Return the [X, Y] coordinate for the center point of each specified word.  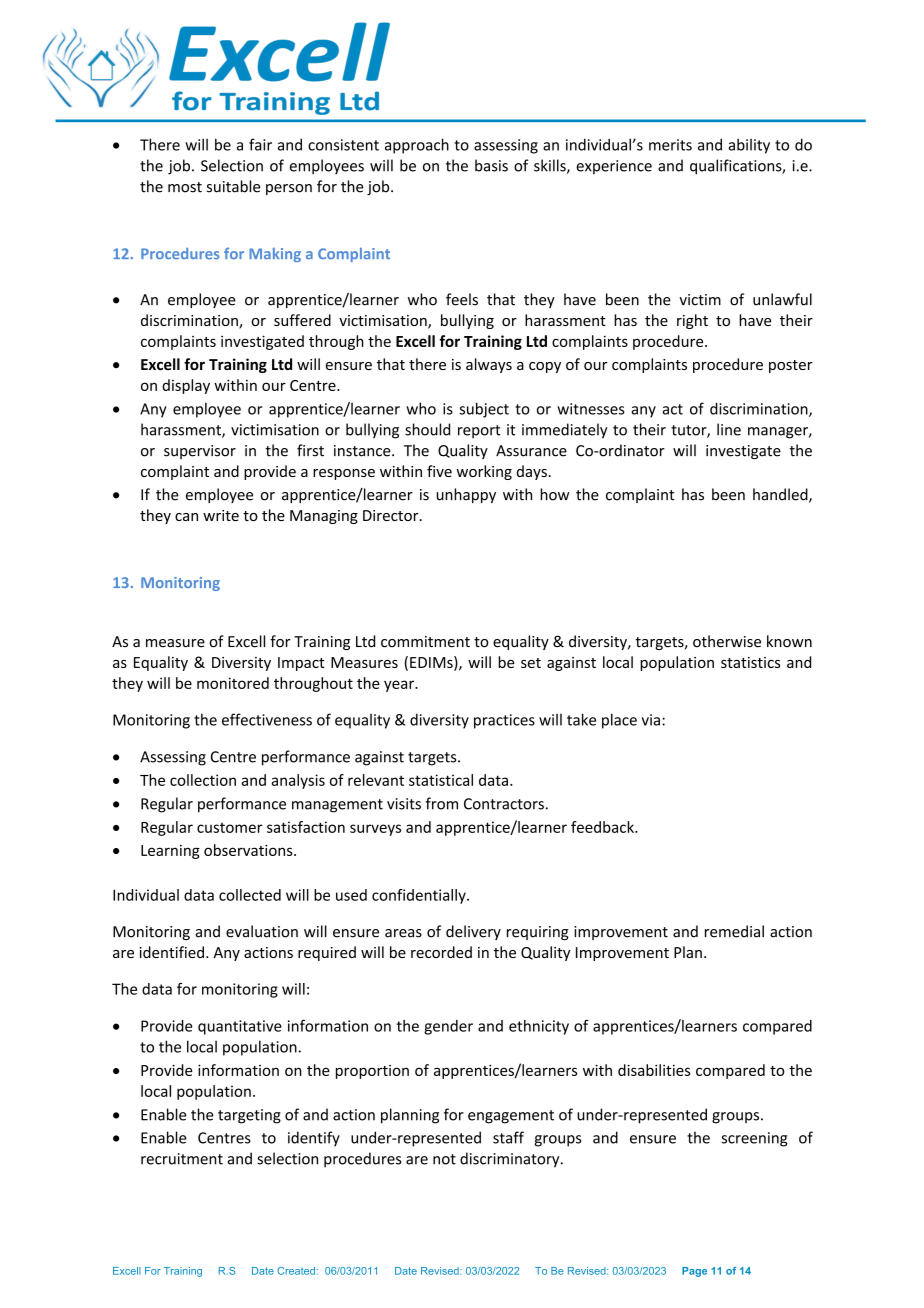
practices [504, 721]
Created [296, 1271]
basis [491, 165]
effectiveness [267, 719]
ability [749, 146]
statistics [750, 662]
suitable [233, 186]
